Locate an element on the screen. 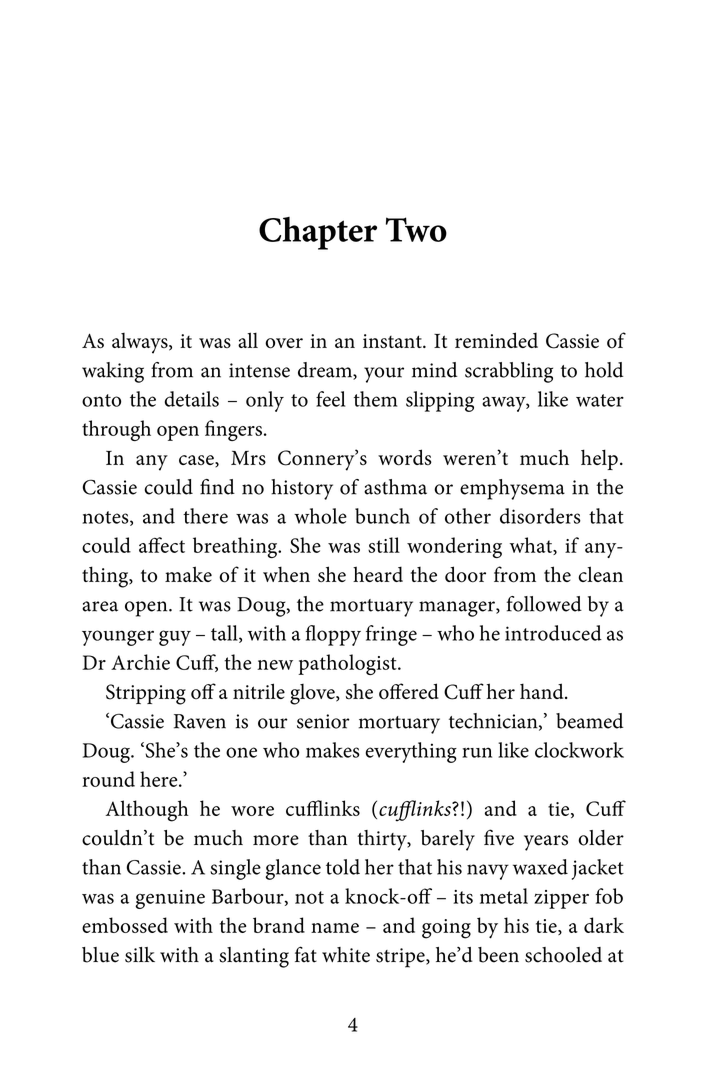  Chapter is located at coordinates (318, 233).
